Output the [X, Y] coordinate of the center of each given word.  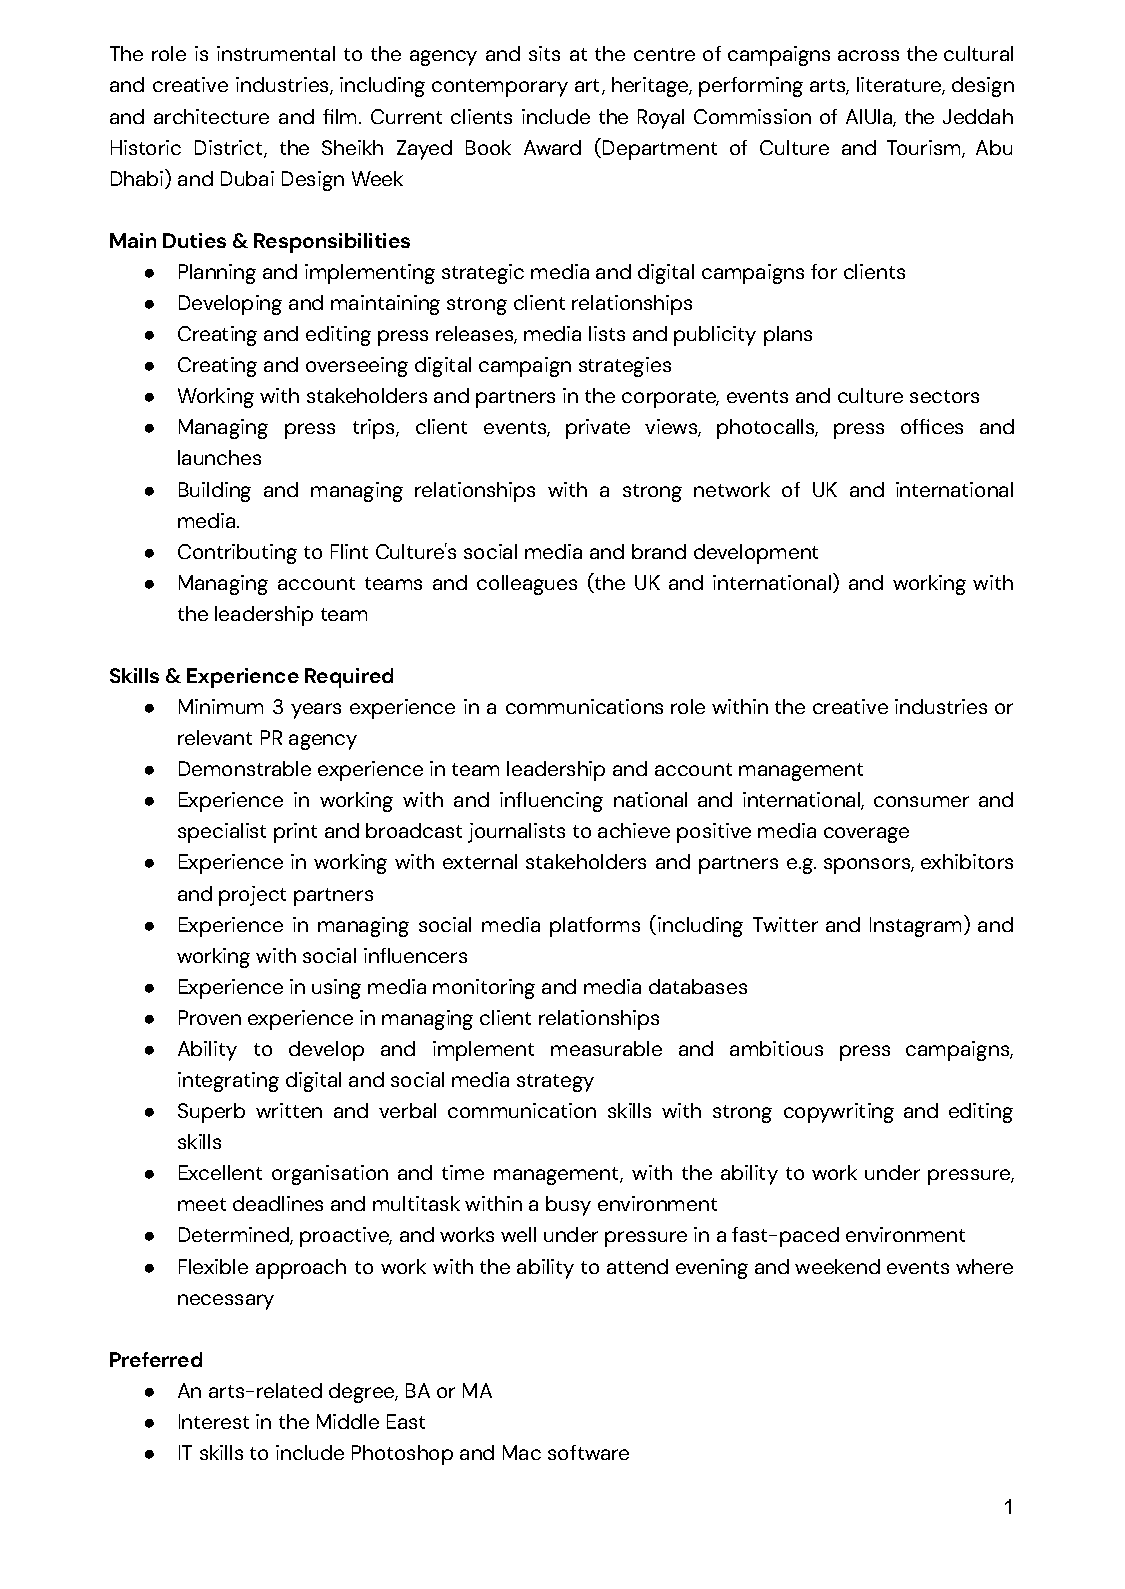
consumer [921, 801]
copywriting [839, 1113]
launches [219, 457]
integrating [228, 1082]
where [984, 1266]
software [588, 1452]
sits [544, 53]
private [598, 429]
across [868, 55]
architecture [211, 116]
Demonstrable [245, 768]
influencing [551, 802]
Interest [214, 1421]
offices [932, 426]
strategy [555, 1083]
